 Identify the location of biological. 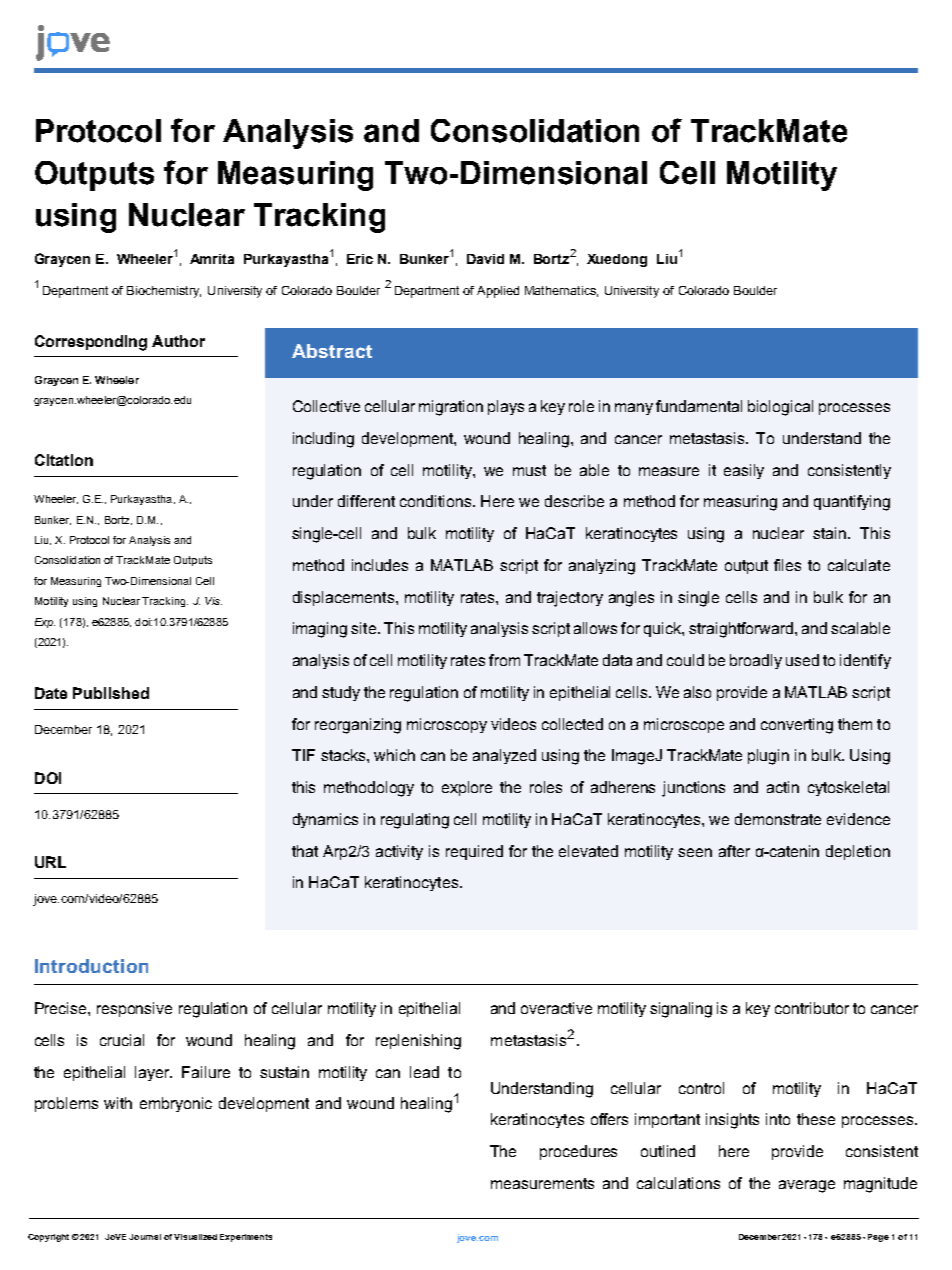
(780, 408).
